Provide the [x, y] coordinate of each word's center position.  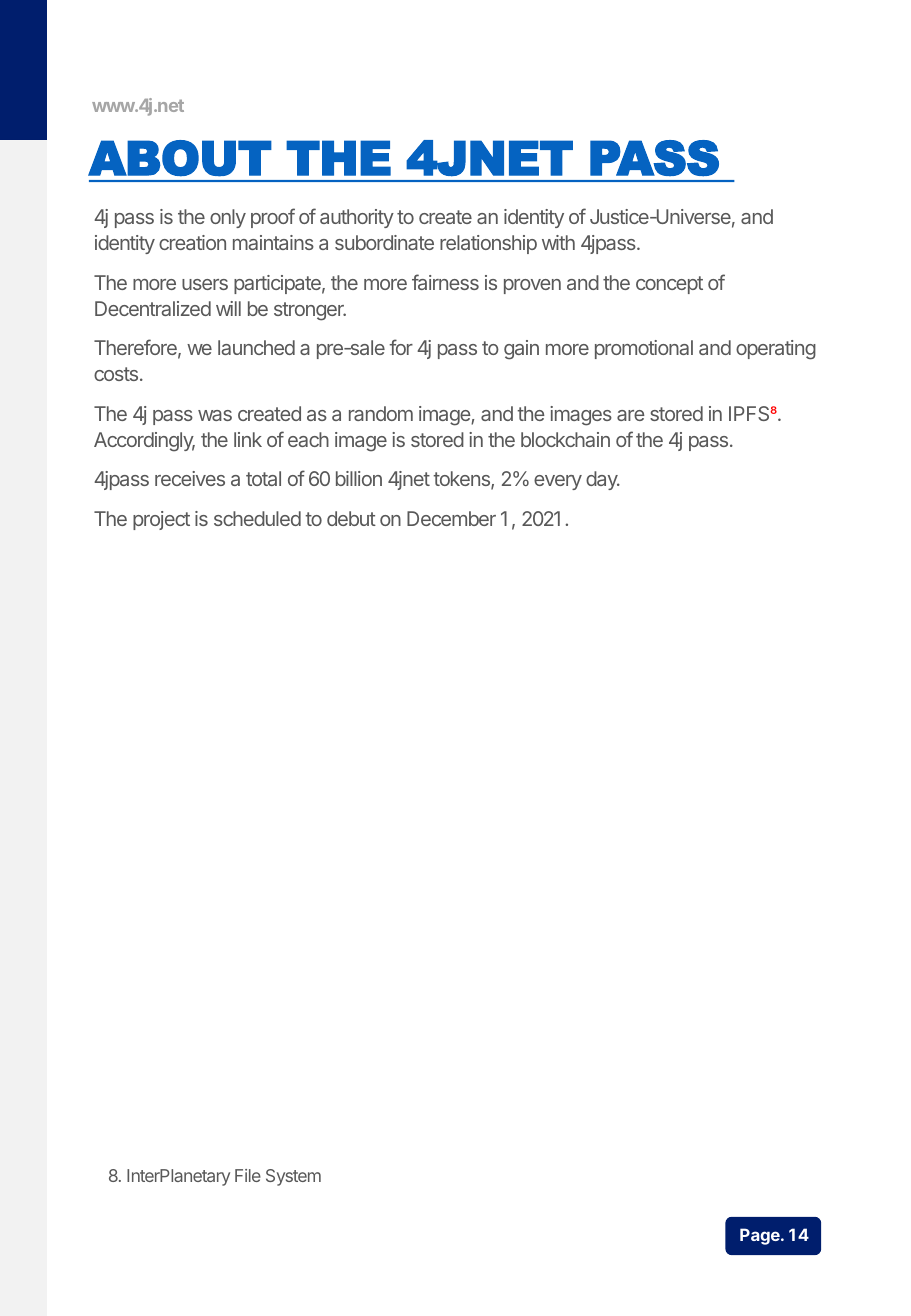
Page [761, 1236]
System [293, 1177]
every [558, 482]
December [451, 518]
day [603, 480]
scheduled [257, 518]
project [161, 520]
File [248, 1175]
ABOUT [180, 158]
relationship [488, 244]
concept [669, 285]
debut [351, 518]
